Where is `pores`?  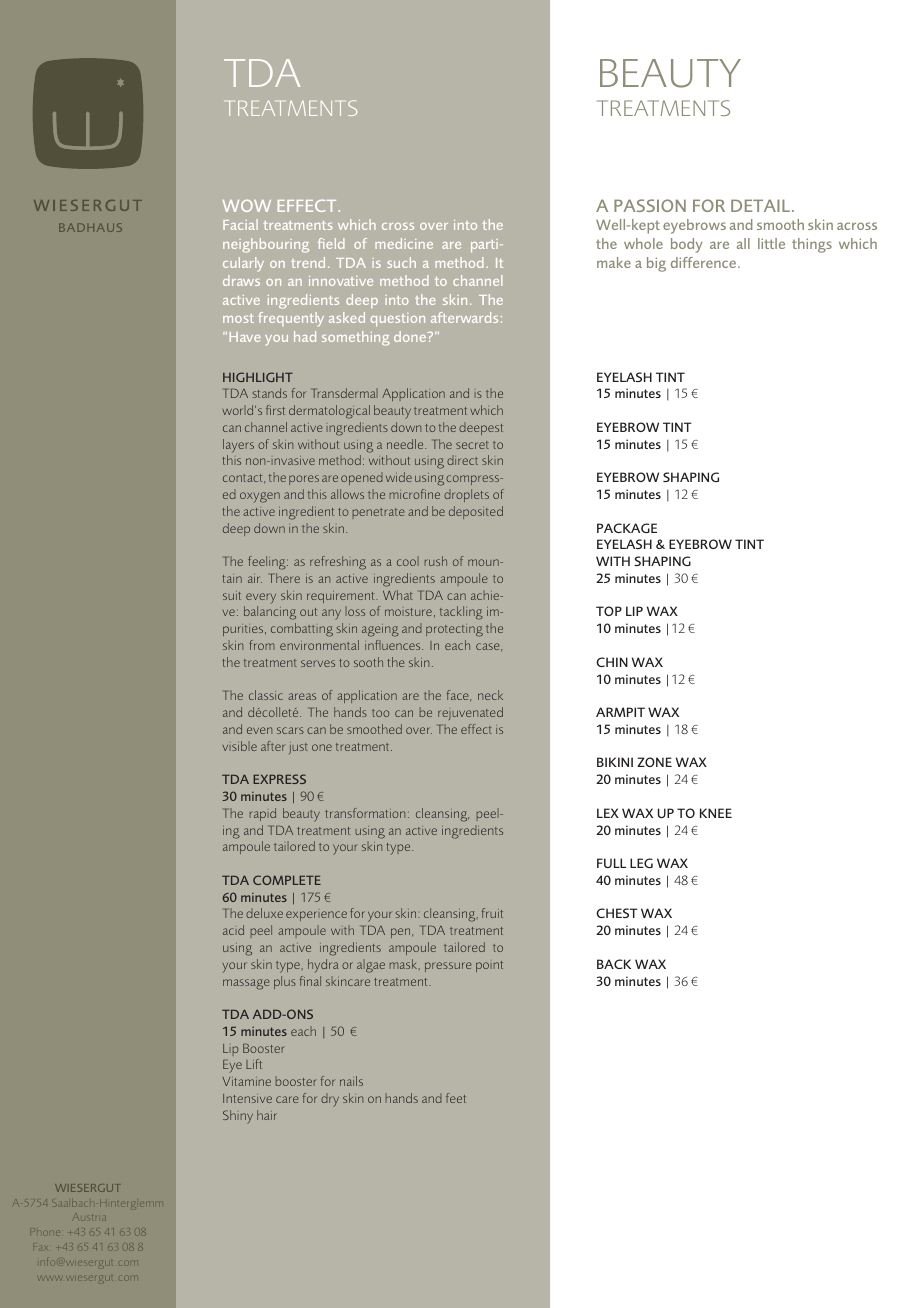
pores is located at coordinates (304, 480).
